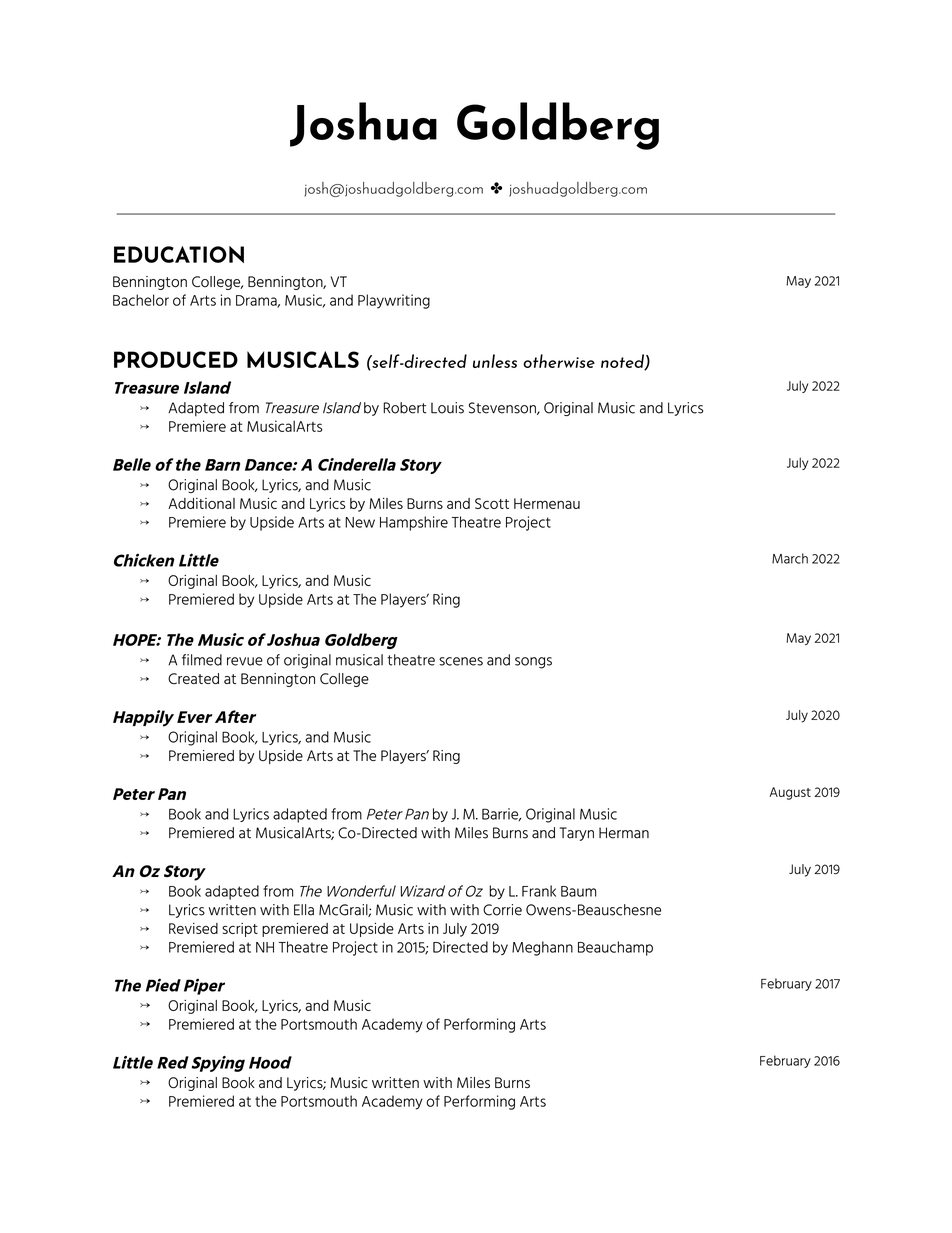 The width and height of the page is (952, 1233). I want to click on Playwriting, so click(394, 301).
